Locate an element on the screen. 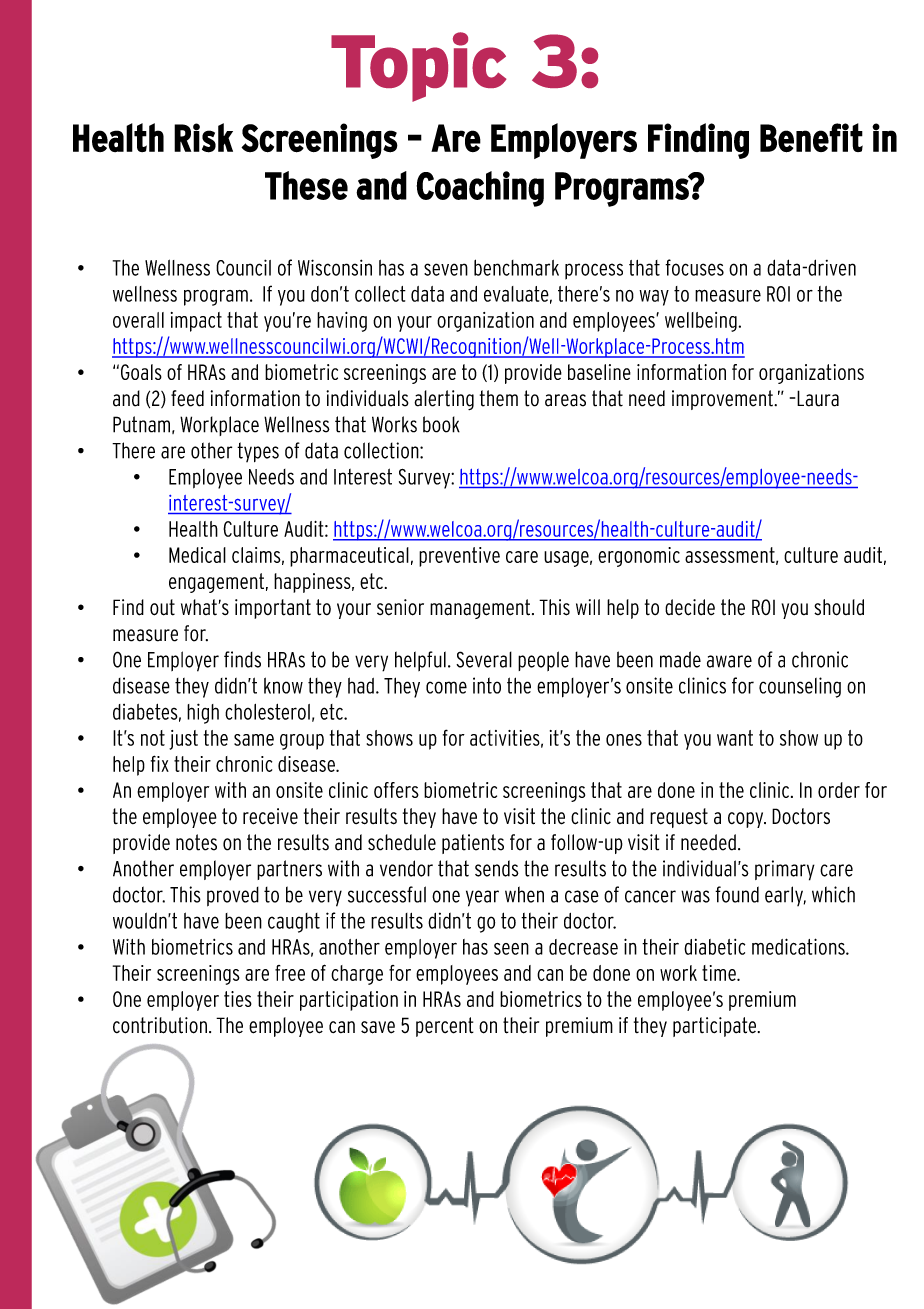 This screenshot has width=924, height=1309. improvement is located at coordinates (723, 400).
